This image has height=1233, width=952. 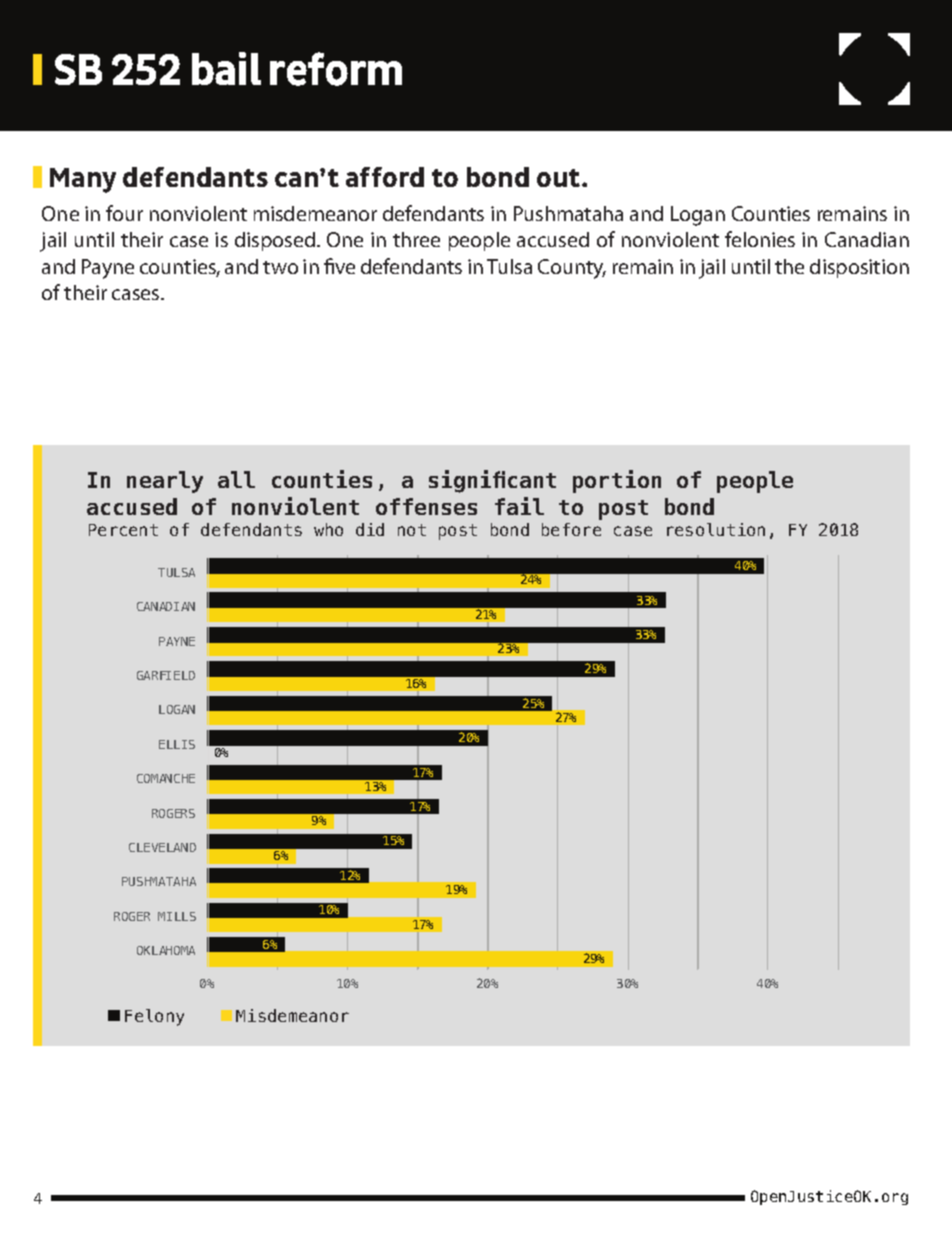 What do you see at coordinates (492, 481) in the image?
I see `significant` at bounding box center [492, 481].
